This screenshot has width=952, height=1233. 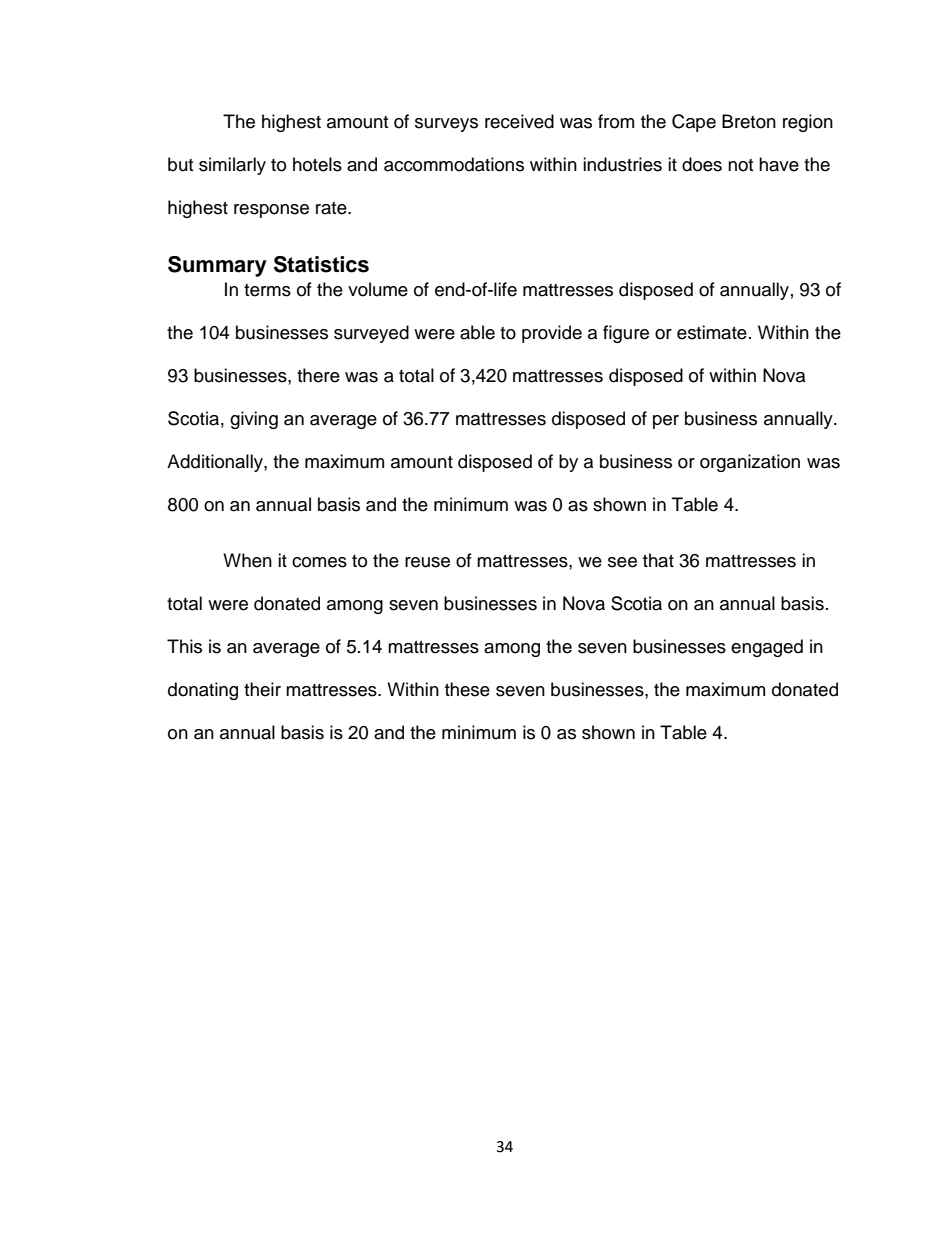 What do you see at coordinates (712, 332) in the screenshot?
I see `estimate` at bounding box center [712, 332].
